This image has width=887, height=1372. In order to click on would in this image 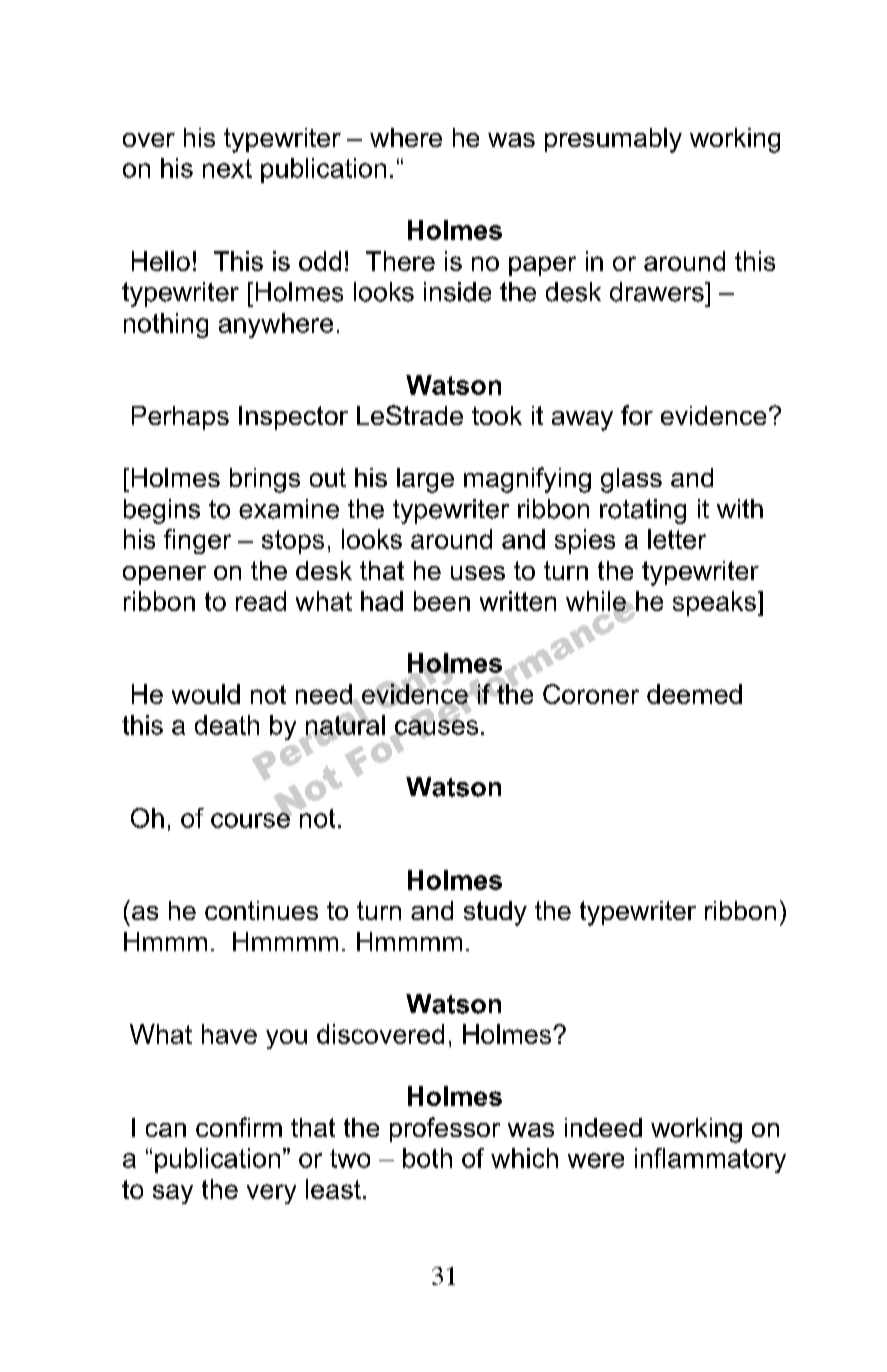, I will do `click(206, 694)`.
